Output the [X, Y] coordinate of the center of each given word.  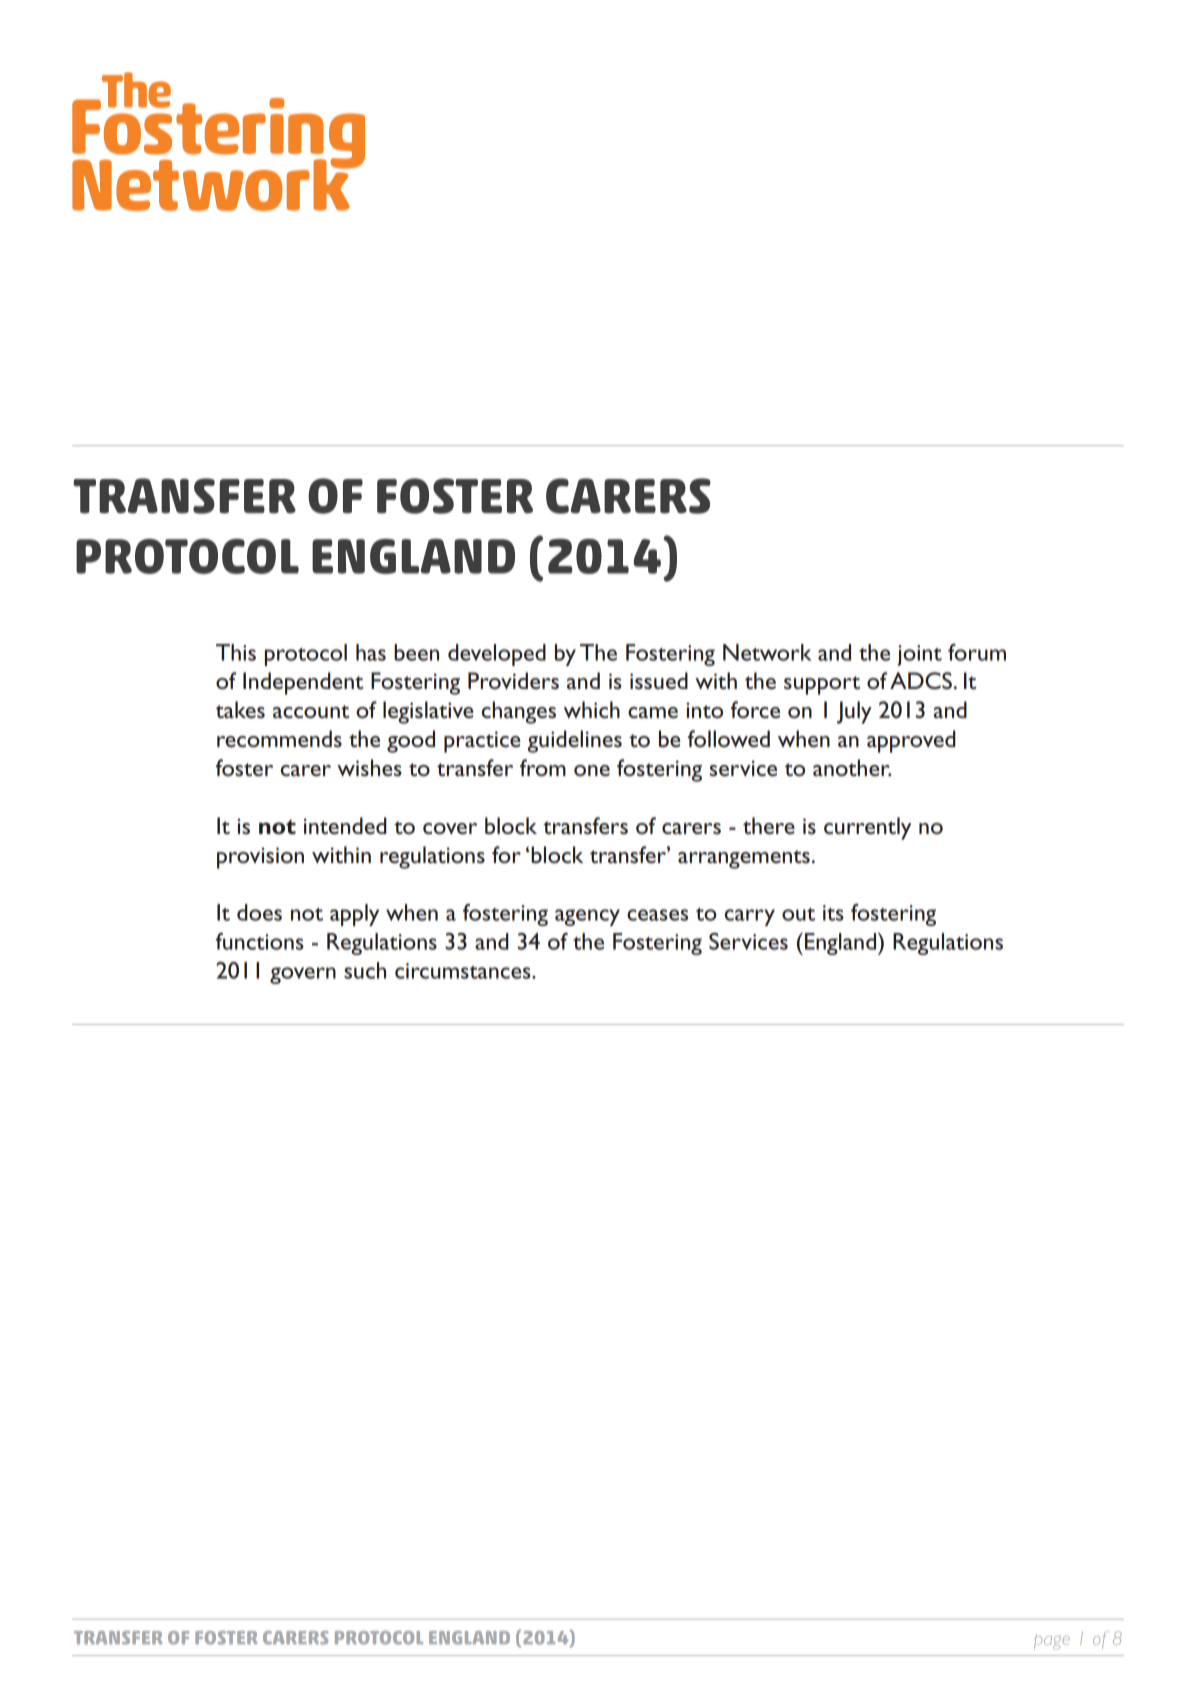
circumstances [464, 971]
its [833, 913]
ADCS [921, 681]
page [1052, 1642]
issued [659, 681]
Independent [303, 683]
